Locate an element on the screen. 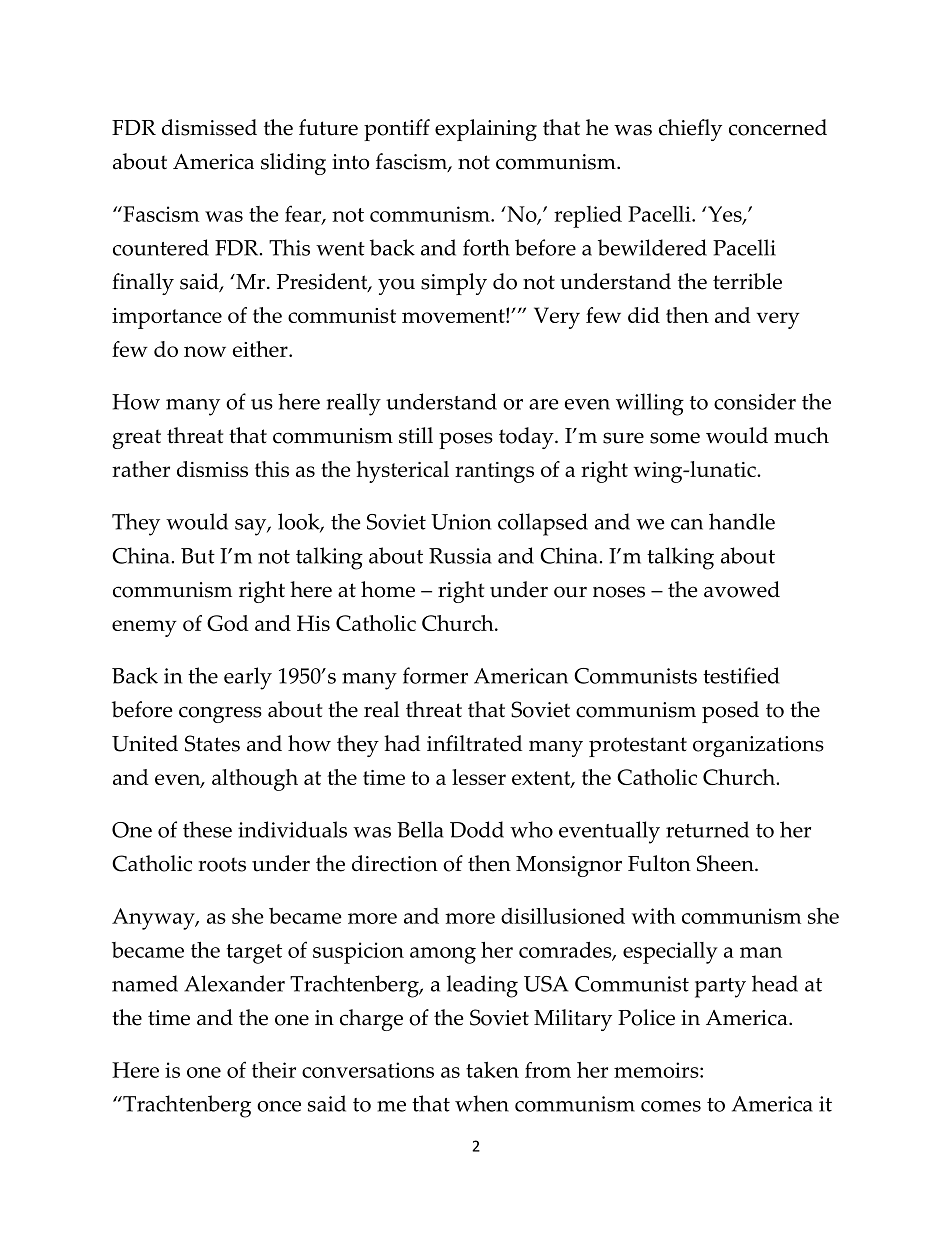  their is located at coordinates (274, 1070).
